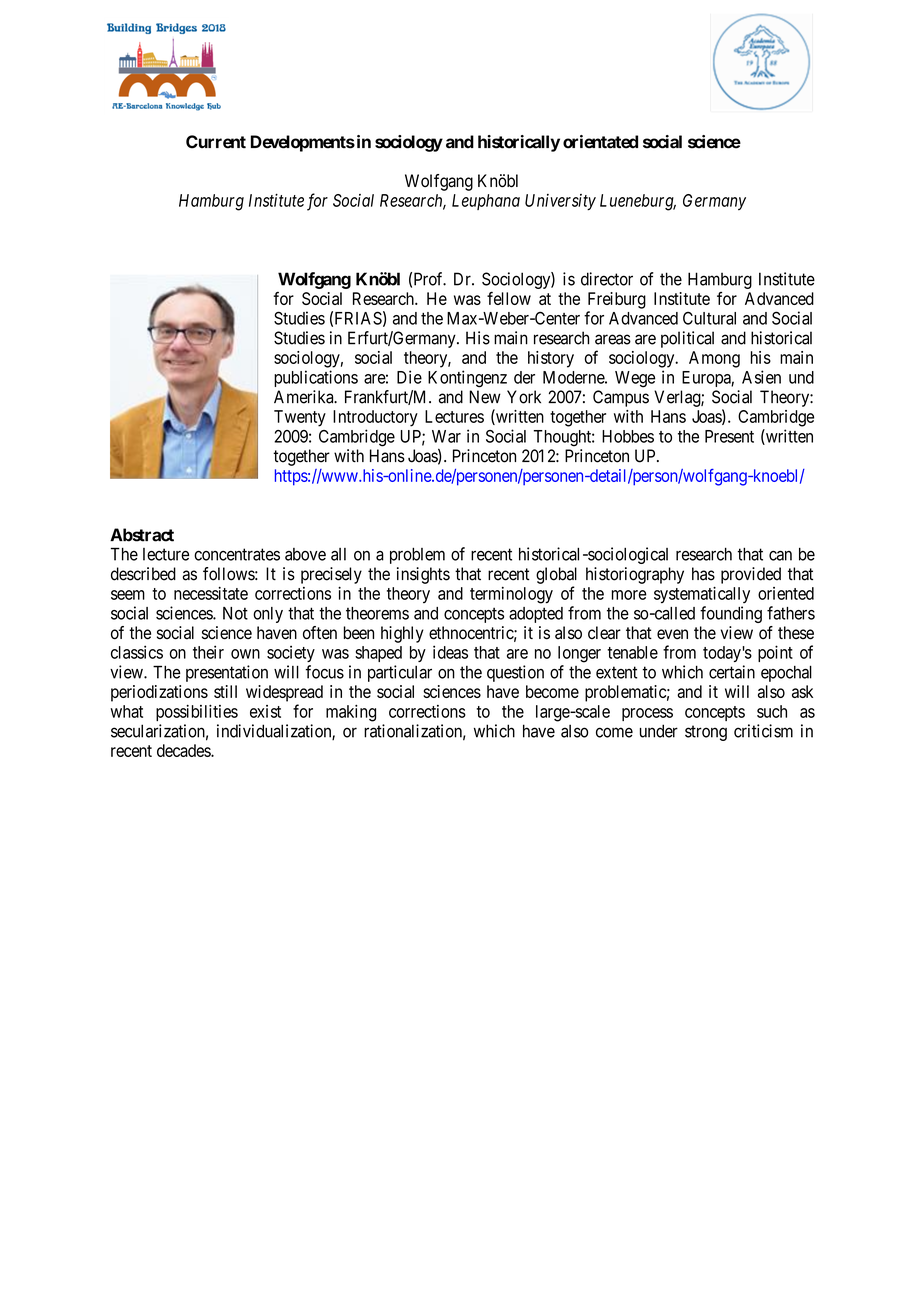  What do you see at coordinates (216, 142) in the image?
I see `Current` at bounding box center [216, 142].
